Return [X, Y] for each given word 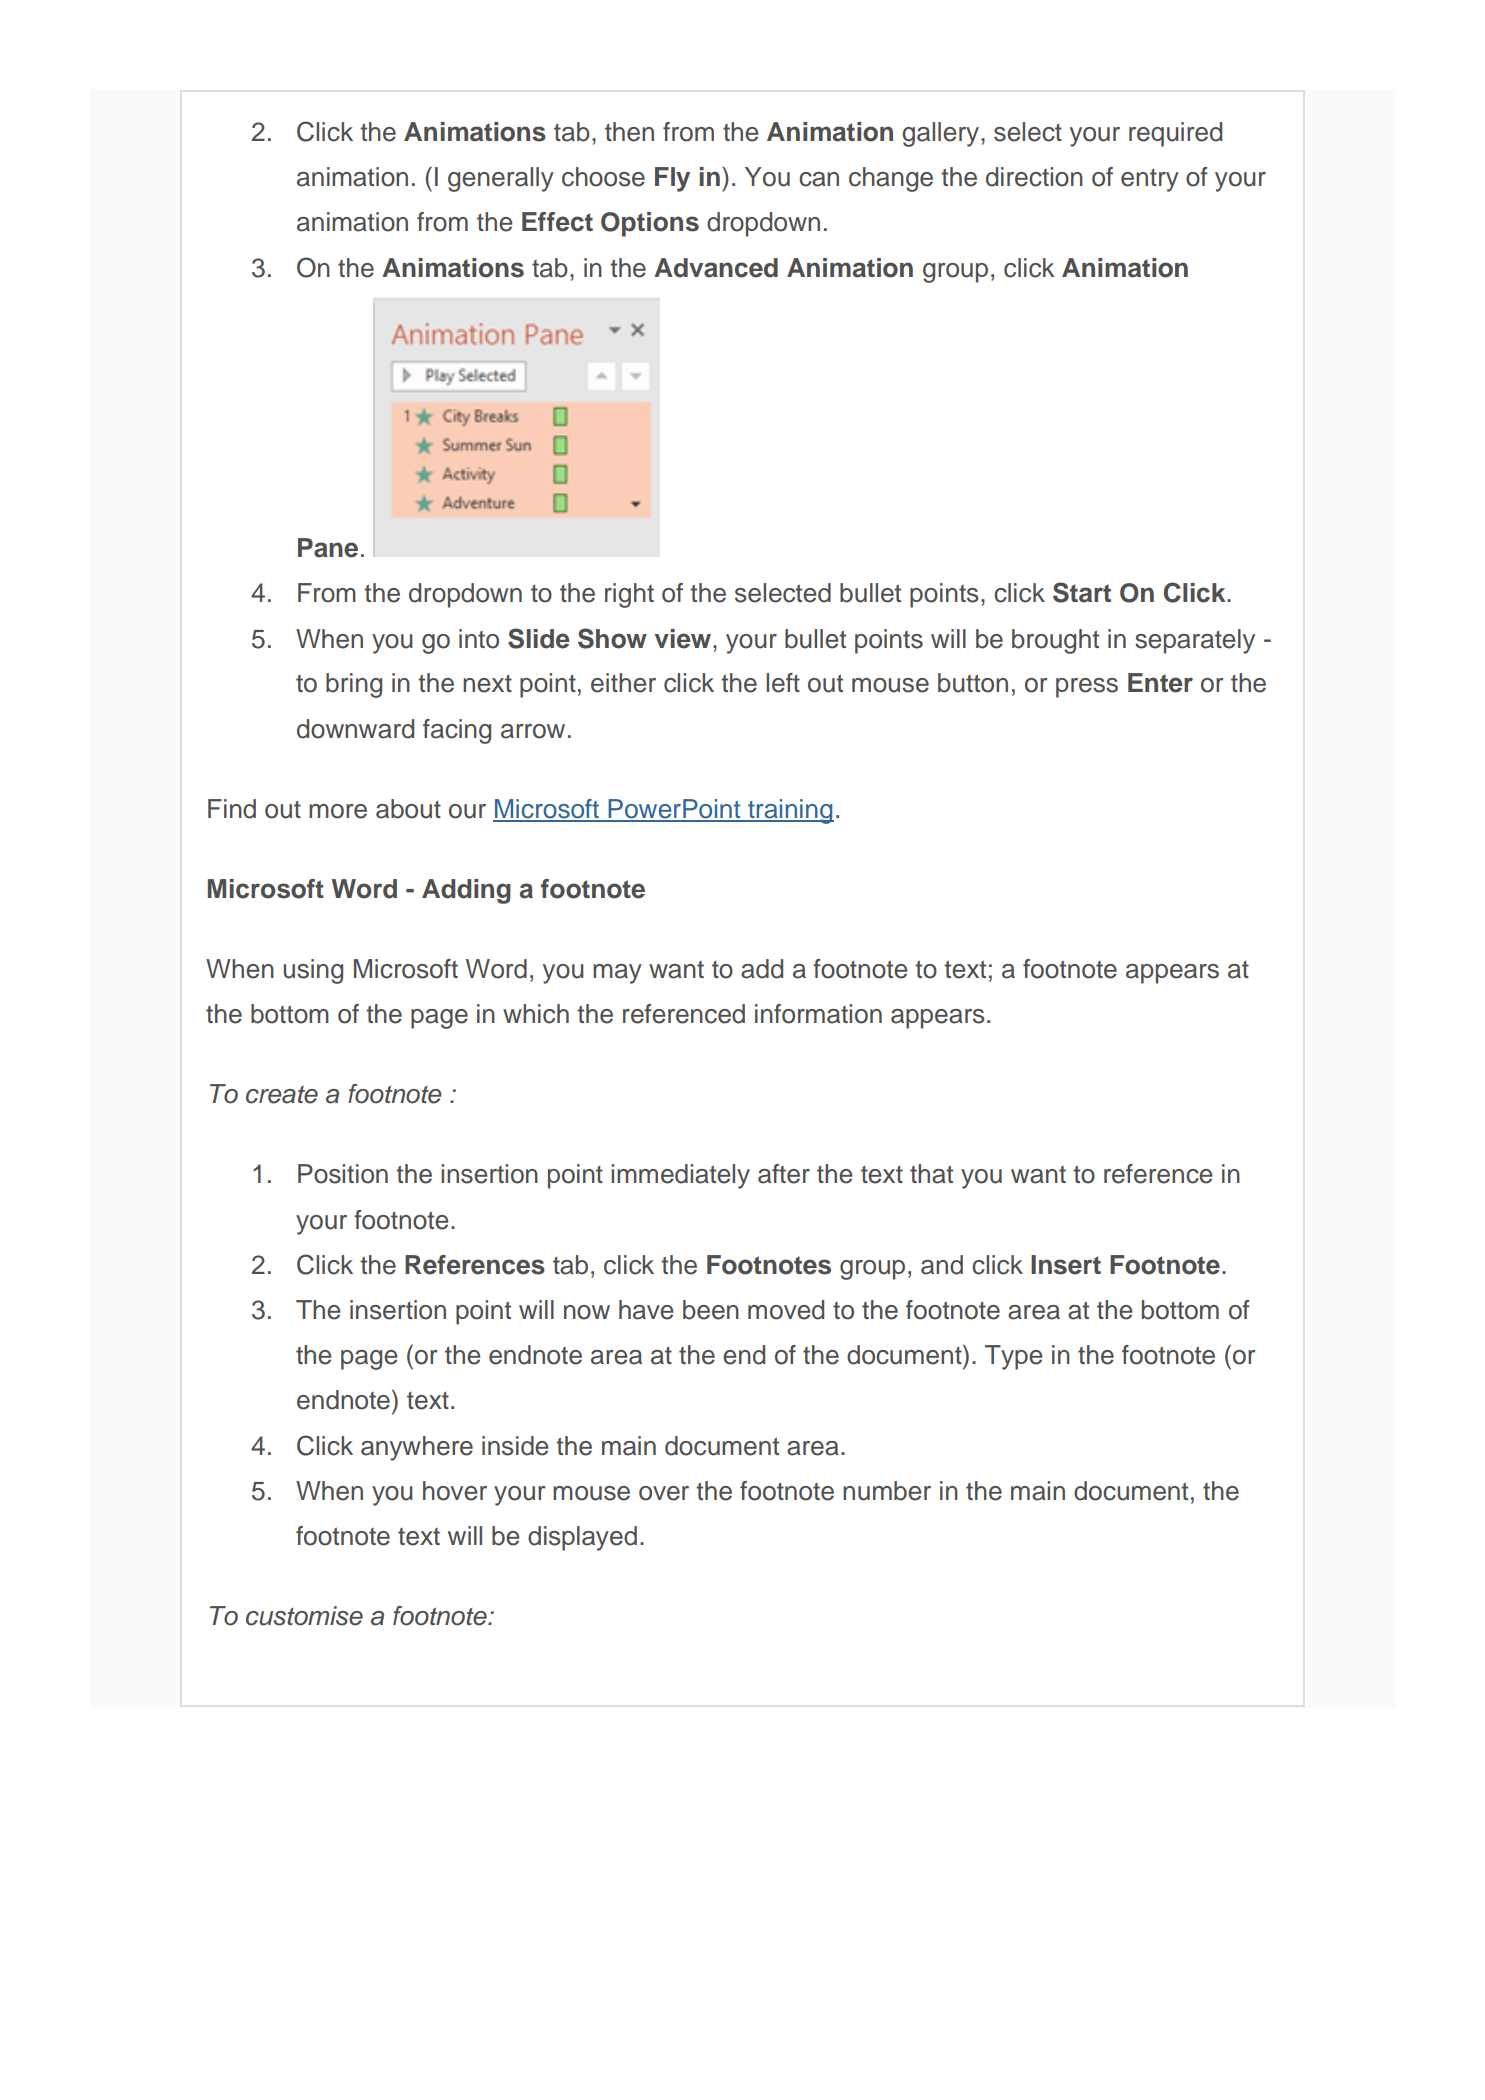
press [1087, 688]
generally [501, 179]
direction [1034, 177]
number [887, 1491]
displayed [582, 1538]
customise [304, 1616]
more [338, 811]
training [790, 811]
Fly [672, 179]
